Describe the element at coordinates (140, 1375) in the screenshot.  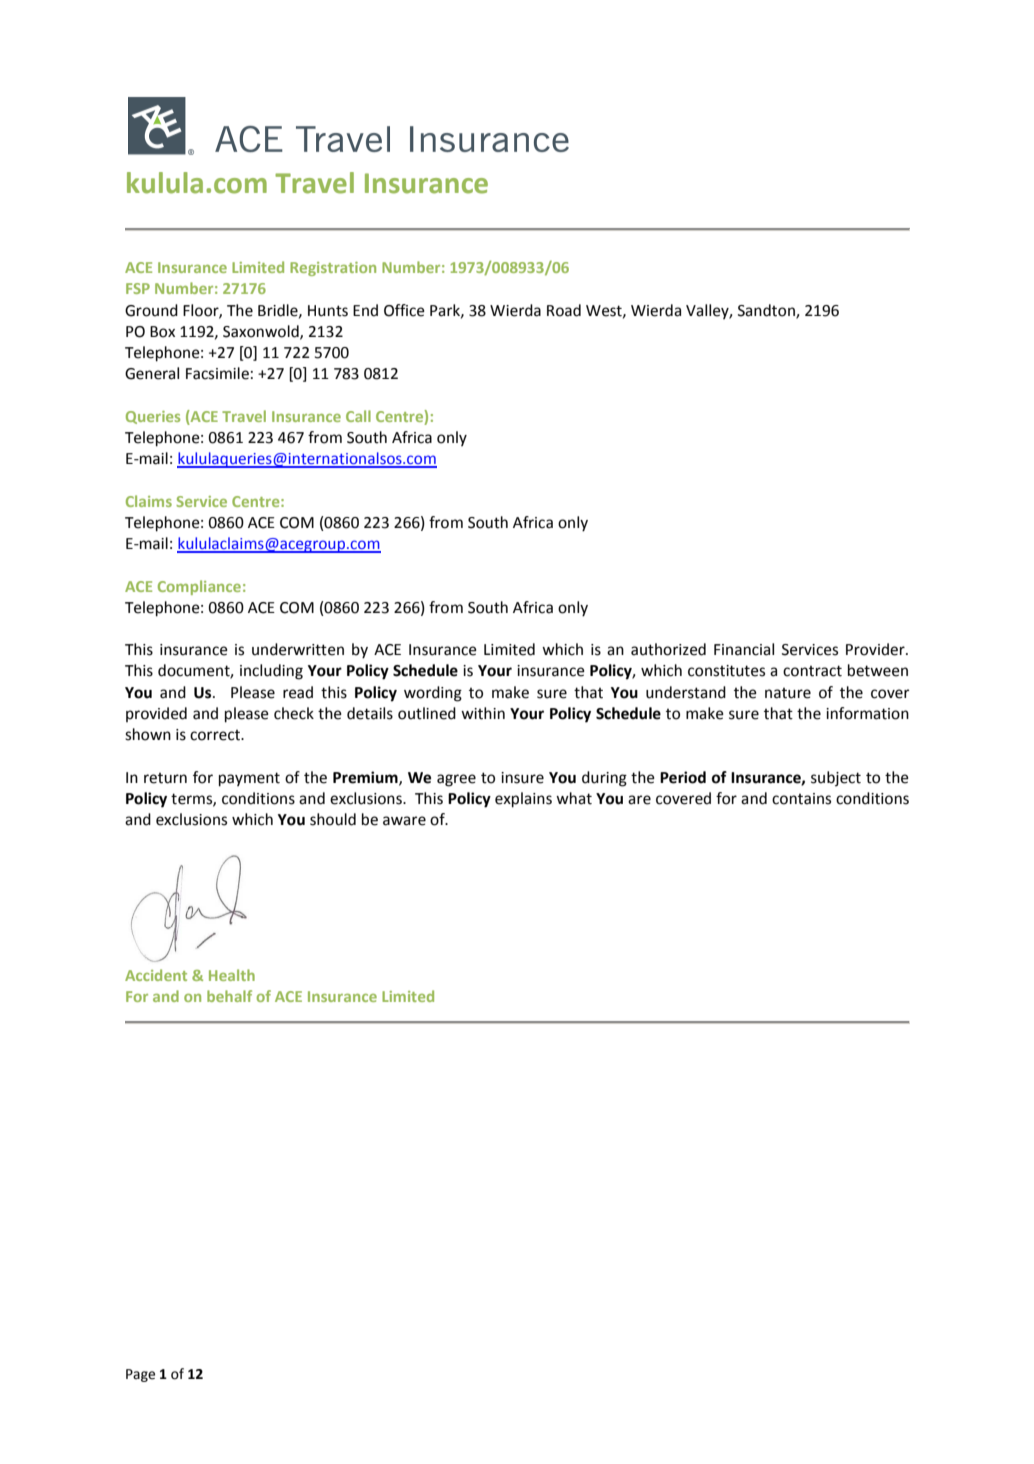
I see `Page` at that location.
